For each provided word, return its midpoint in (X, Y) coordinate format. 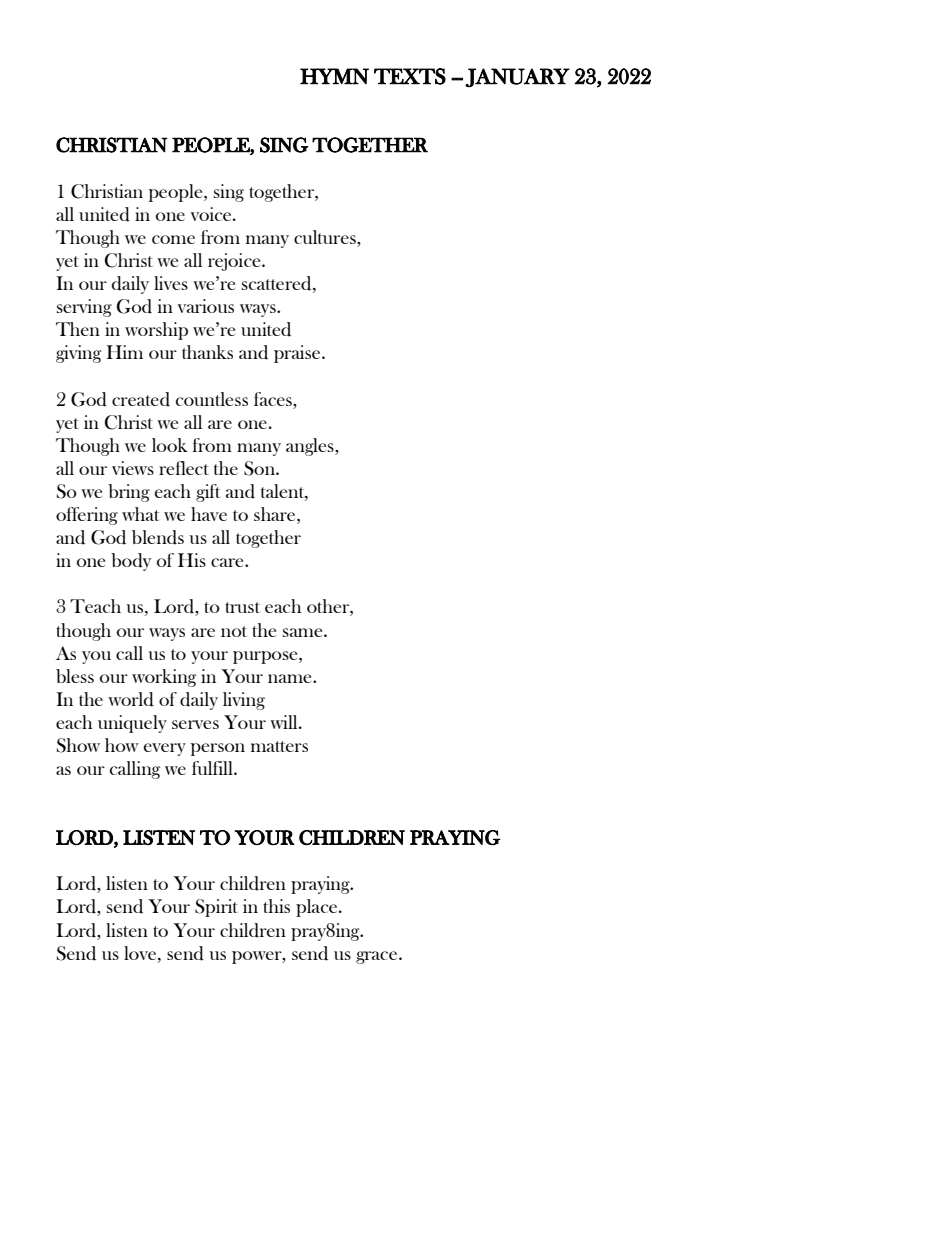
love (141, 953)
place (318, 908)
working (164, 678)
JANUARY (517, 78)
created (141, 399)
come (173, 239)
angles (311, 447)
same (304, 632)
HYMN (334, 76)
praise (298, 354)
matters (279, 746)
